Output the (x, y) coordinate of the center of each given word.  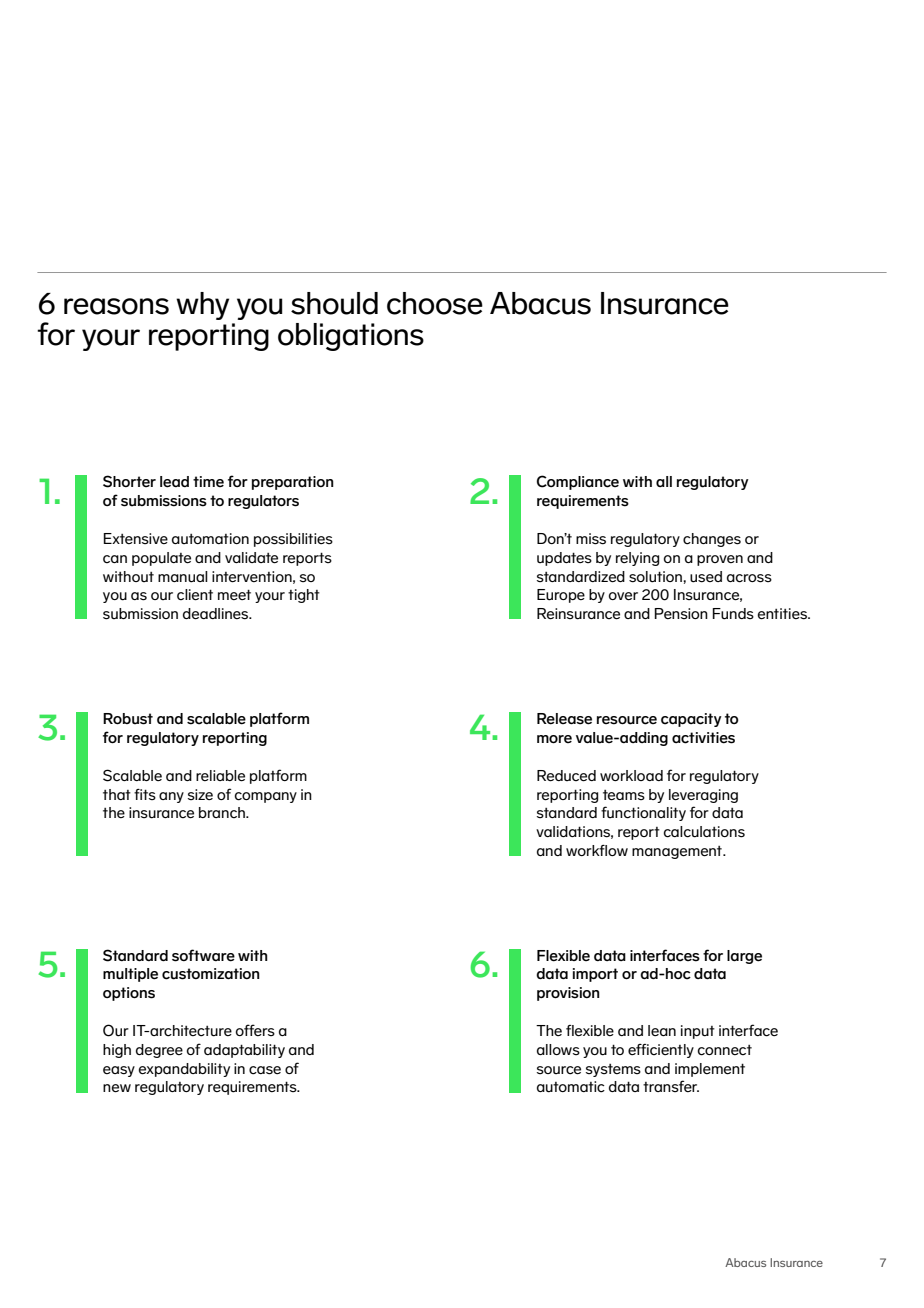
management (678, 852)
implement (710, 1070)
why (202, 306)
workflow (597, 850)
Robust (128, 719)
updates (564, 559)
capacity (691, 720)
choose (435, 303)
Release (564, 719)
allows (558, 1049)
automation (210, 538)
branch (223, 812)
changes (712, 540)
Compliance (578, 482)
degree (159, 1051)
